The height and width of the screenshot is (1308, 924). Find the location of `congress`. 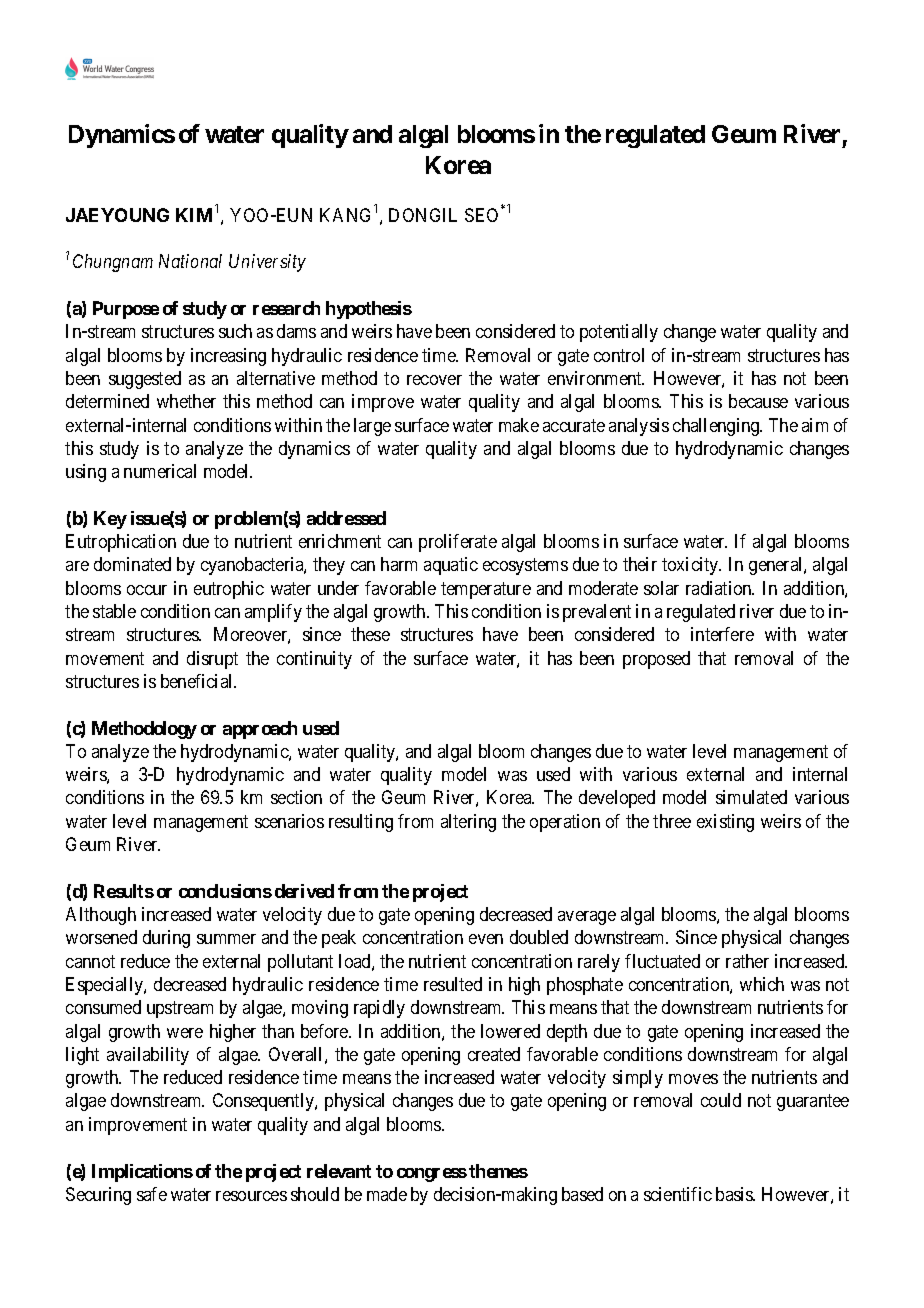

congress is located at coordinates (432, 1175).
